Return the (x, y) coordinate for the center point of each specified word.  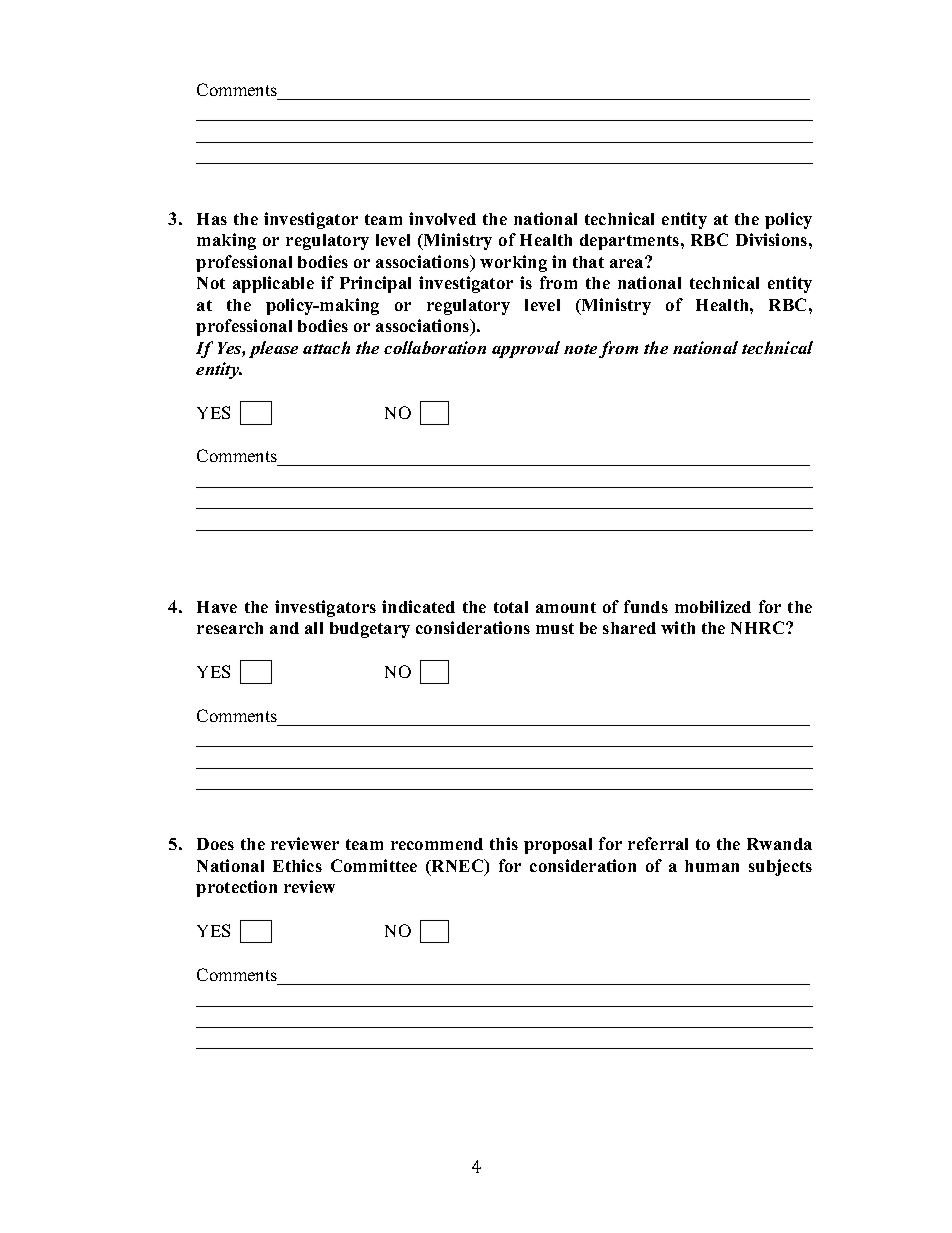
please (273, 349)
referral (658, 843)
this (504, 843)
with (678, 627)
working (513, 263)
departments (631, 242)
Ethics (297, 865)
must (555, 628)
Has (212, 219)
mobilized (713, 606)
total (511, 607)
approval (526, 349)
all (314, 628)
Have (217, 607)
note (580, 349)
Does (215, 844)
